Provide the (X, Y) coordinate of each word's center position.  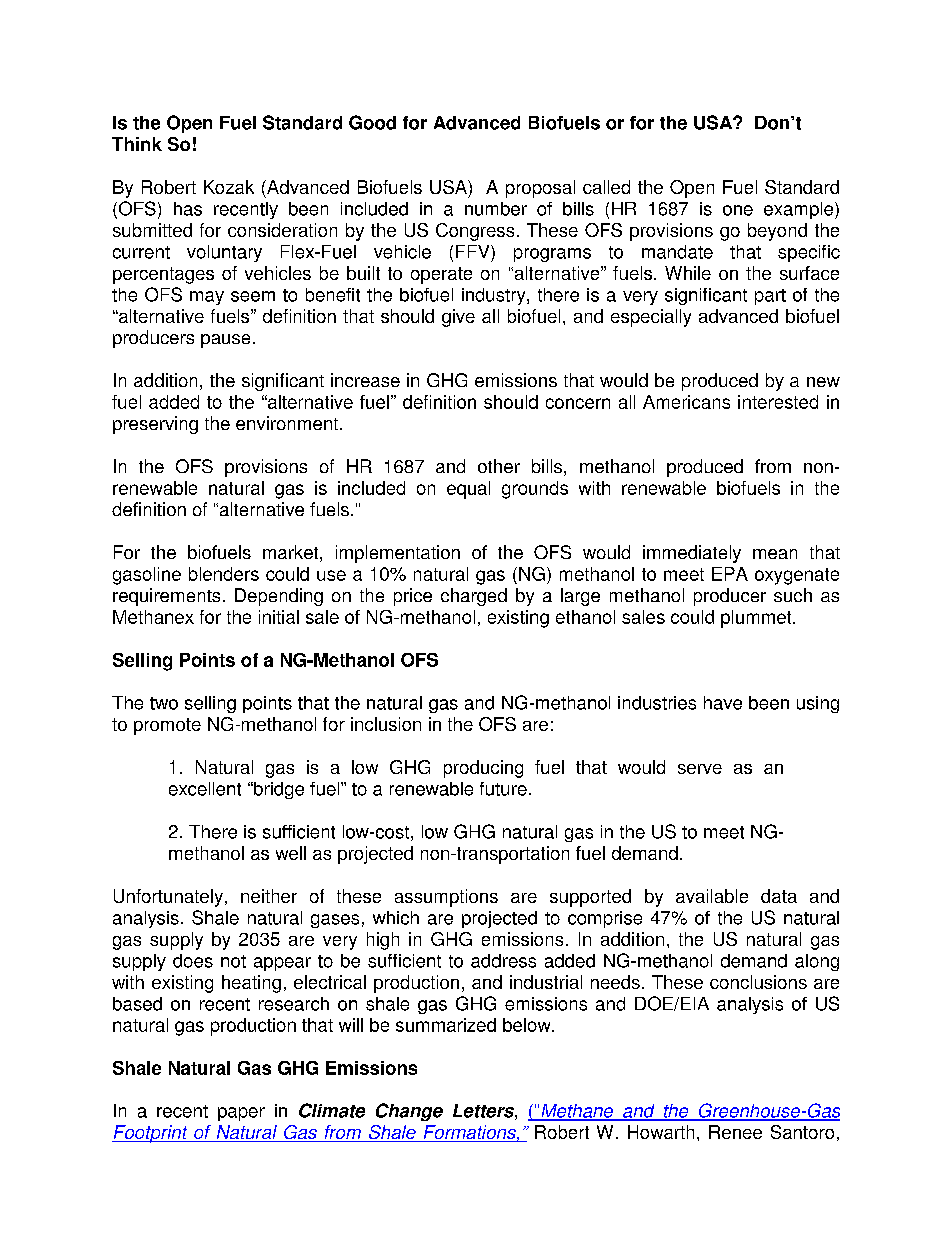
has (188, 209)
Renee (735, 1132)
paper (241, 1114)
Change (409, 1112)
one (738, 210)
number (496, 209)
